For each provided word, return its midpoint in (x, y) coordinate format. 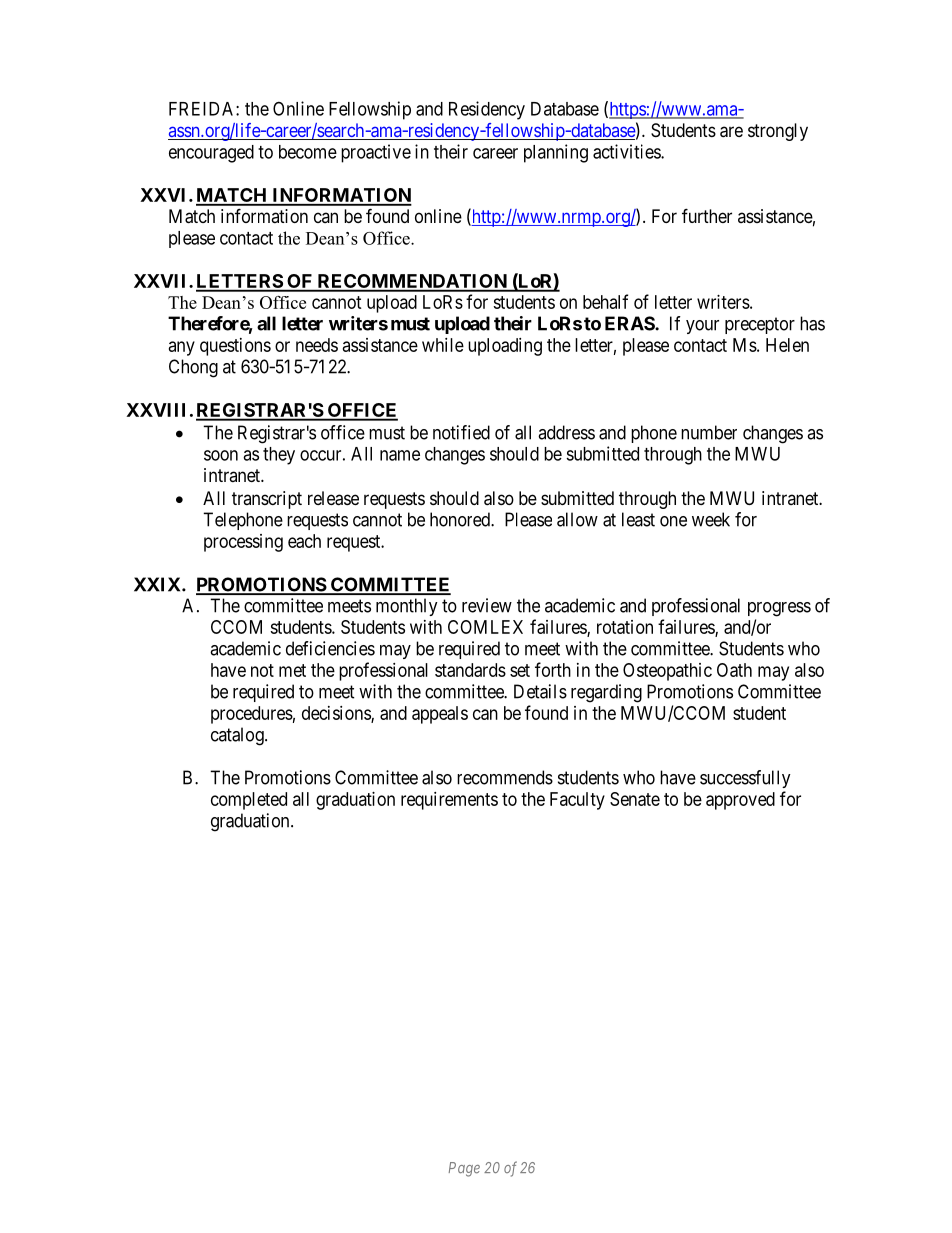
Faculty (577, 801)
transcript (267, 500)
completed (249, 801)
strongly (778, 132)
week (711, 519)
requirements (449, 801)
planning (556, 153)
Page (464, 1169)
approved (740, 801)
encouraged (211, 154)
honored (461, 519)
